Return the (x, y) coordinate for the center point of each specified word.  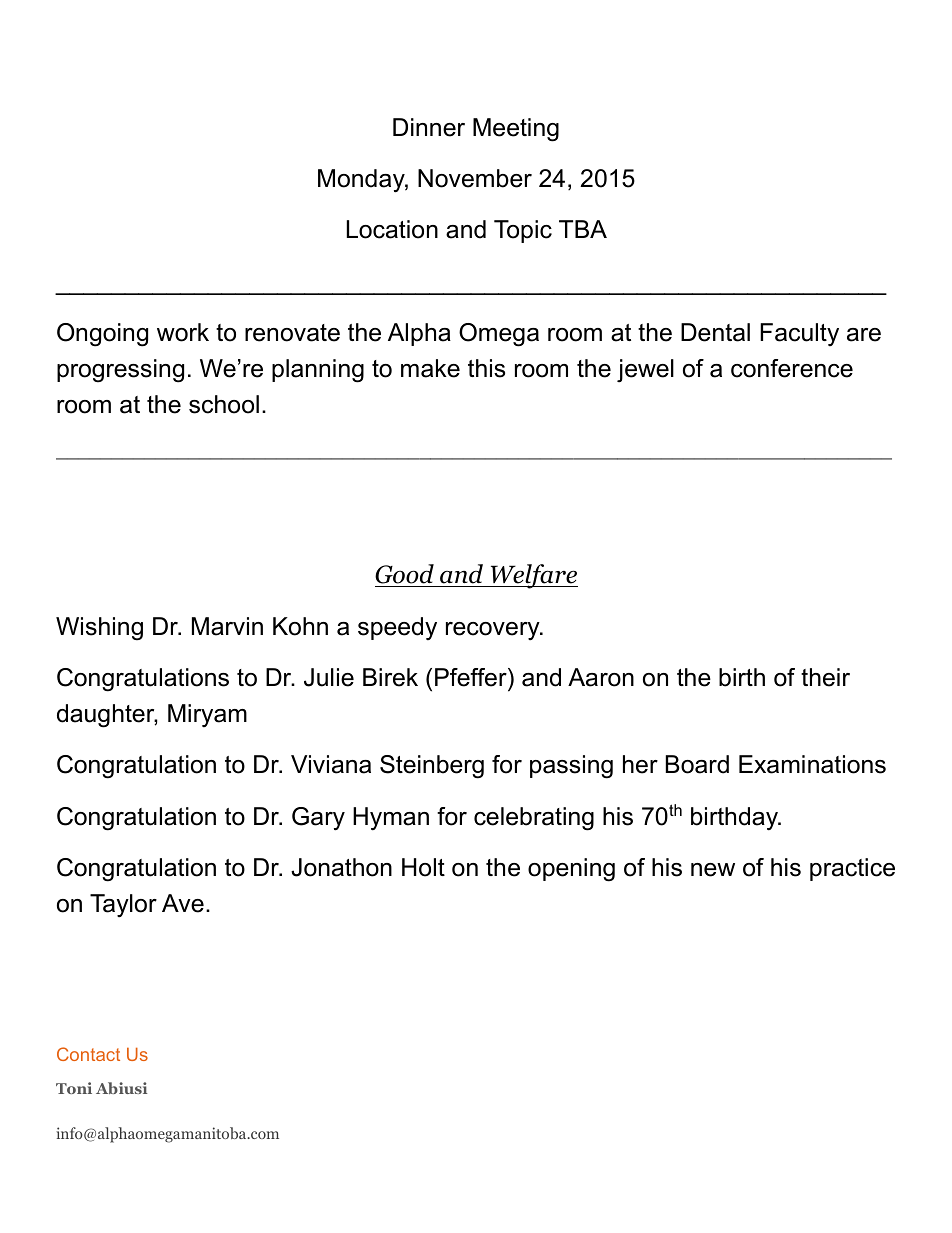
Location (392, 229)
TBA (583, 229)
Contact (88, 1054)
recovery (494, 631)
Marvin (227, 626)
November (475, 178)
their (825, 677)
